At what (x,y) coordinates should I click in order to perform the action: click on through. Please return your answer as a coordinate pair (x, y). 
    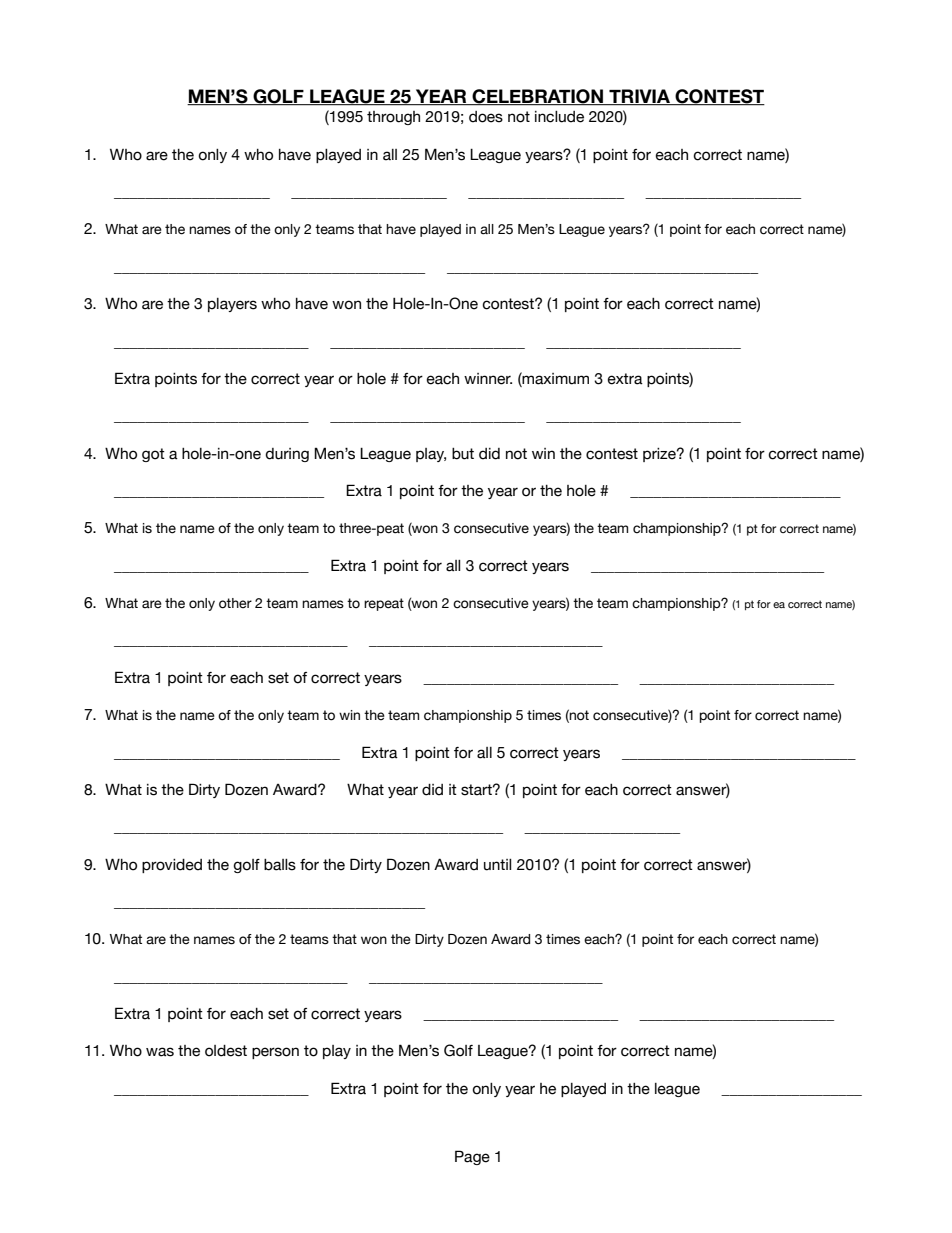
    Looking at the image, I should click on (393, 118).
